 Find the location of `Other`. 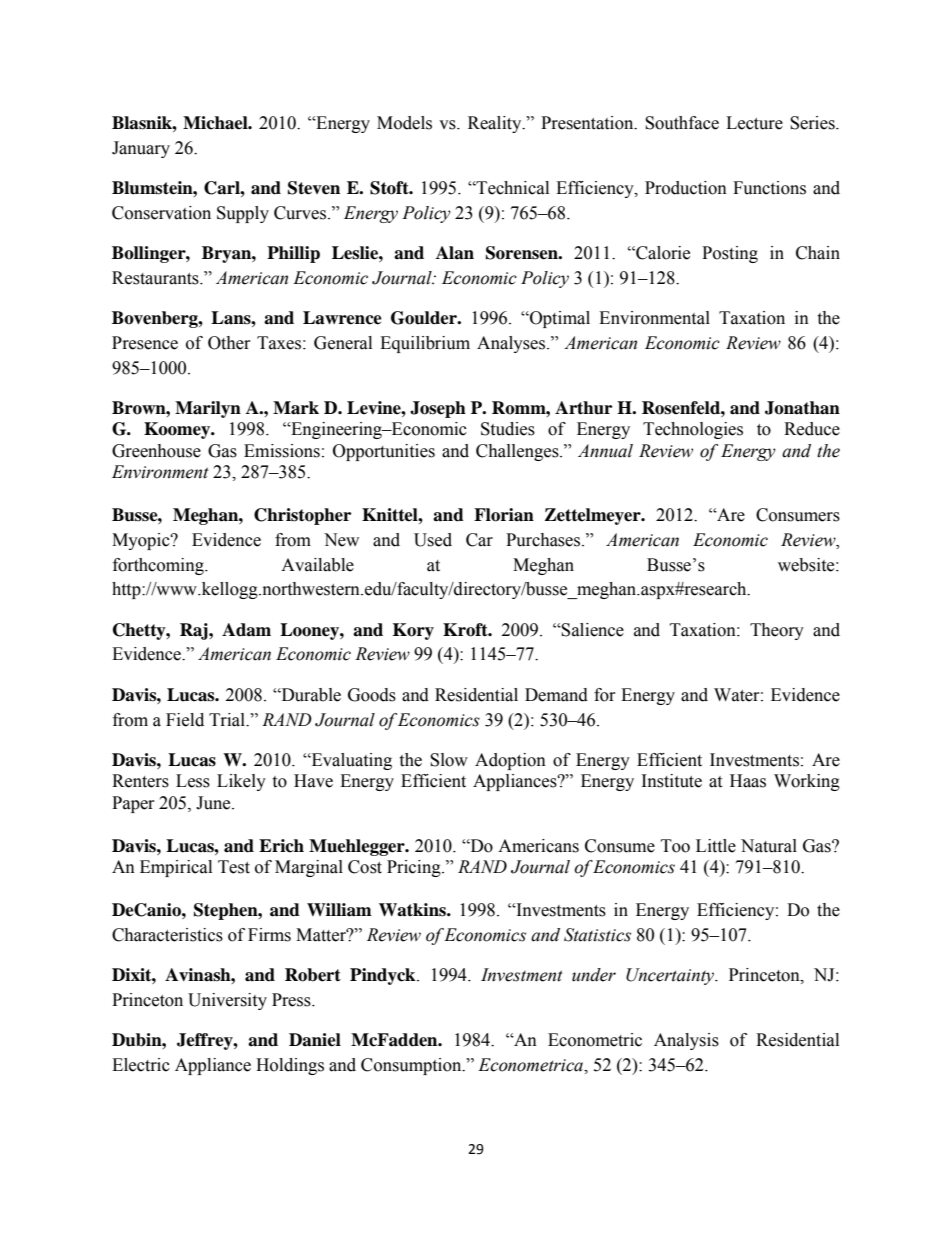

Other is located at coordinates (229, 343).
